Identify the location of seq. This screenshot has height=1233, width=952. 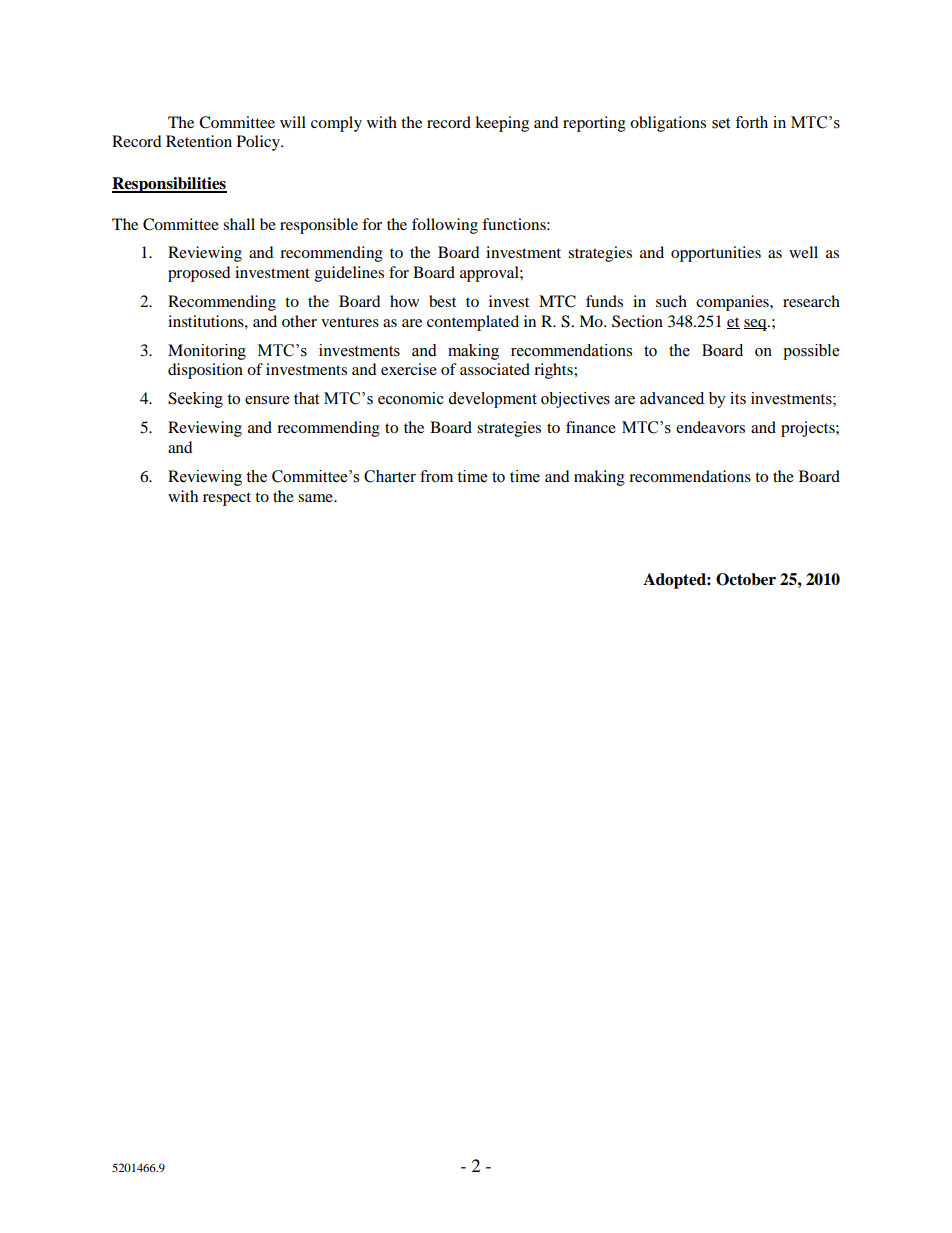
(756, 325).
